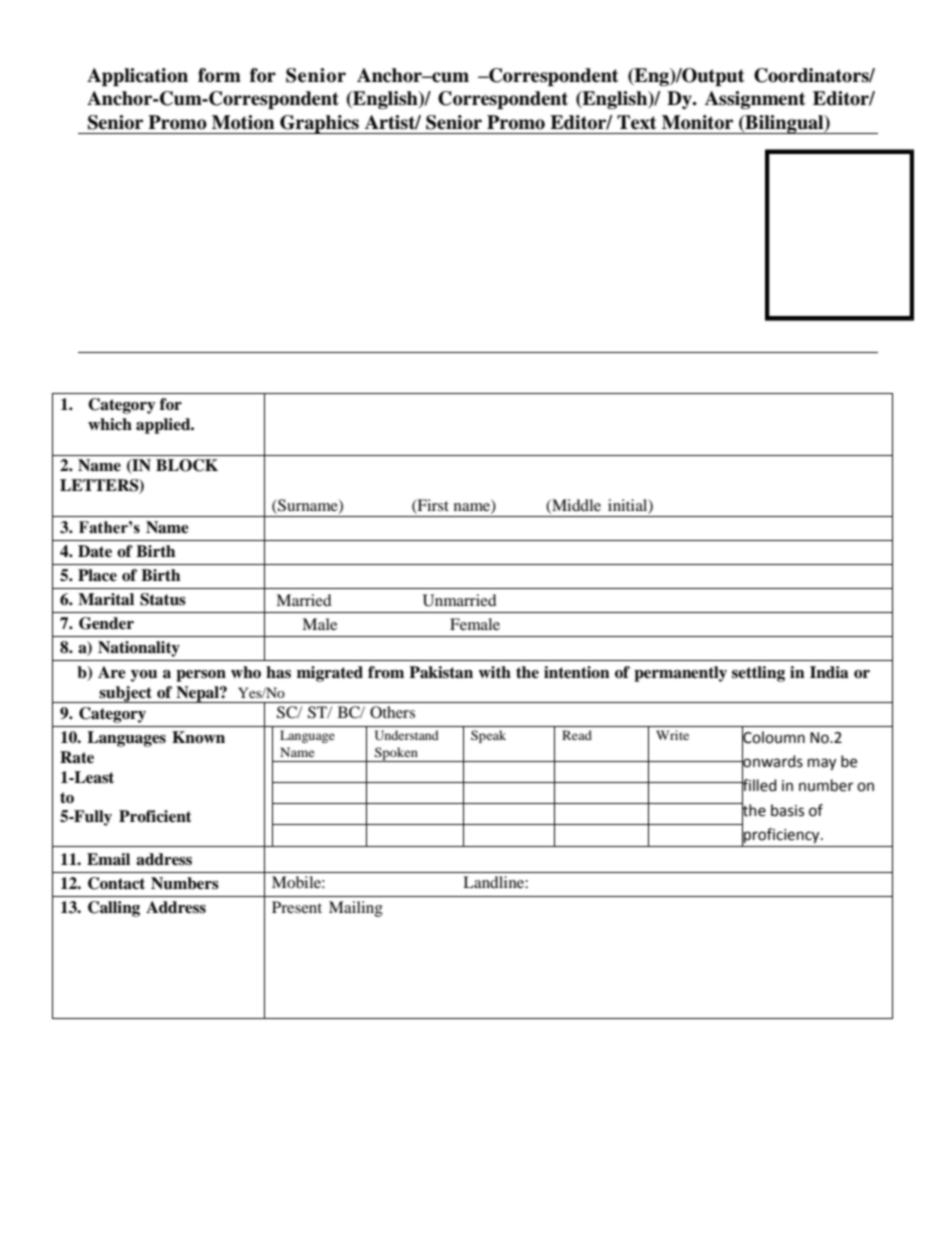 The height and width of the screenshot is (1233, 952). What do you see at coordinates (319, 124) in the screenshot?
I see `Graphics` at bounding box center [319, 124].
